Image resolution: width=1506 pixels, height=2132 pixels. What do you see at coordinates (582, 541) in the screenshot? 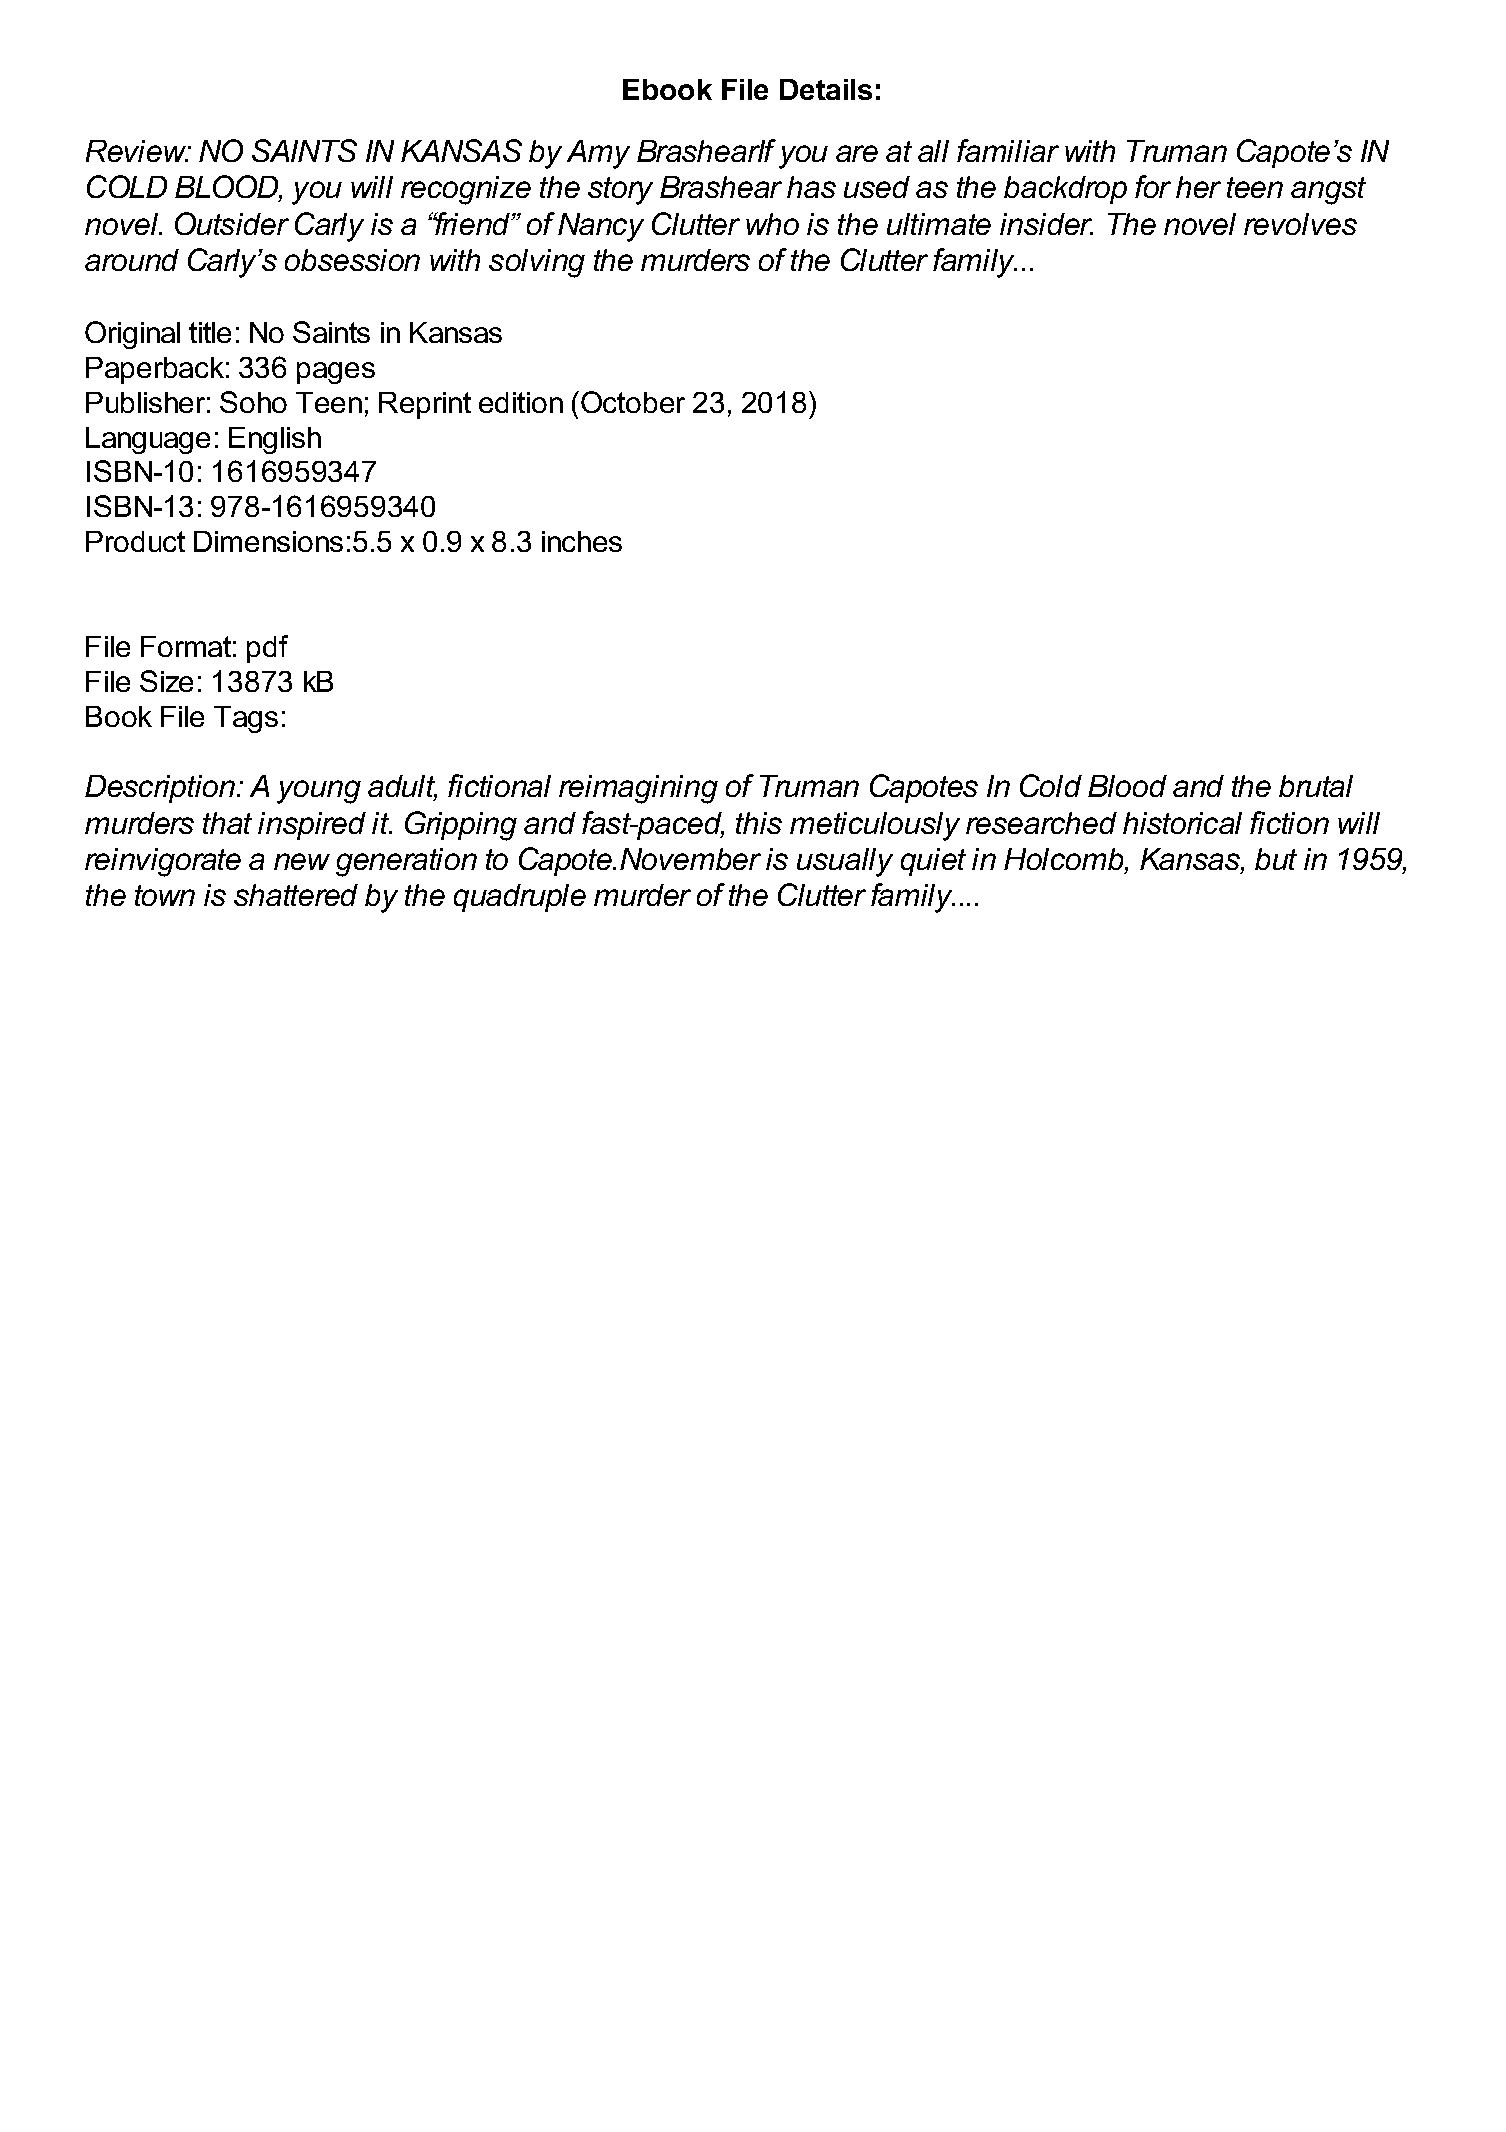
I see `inches` at bounding box center [582, 541].
